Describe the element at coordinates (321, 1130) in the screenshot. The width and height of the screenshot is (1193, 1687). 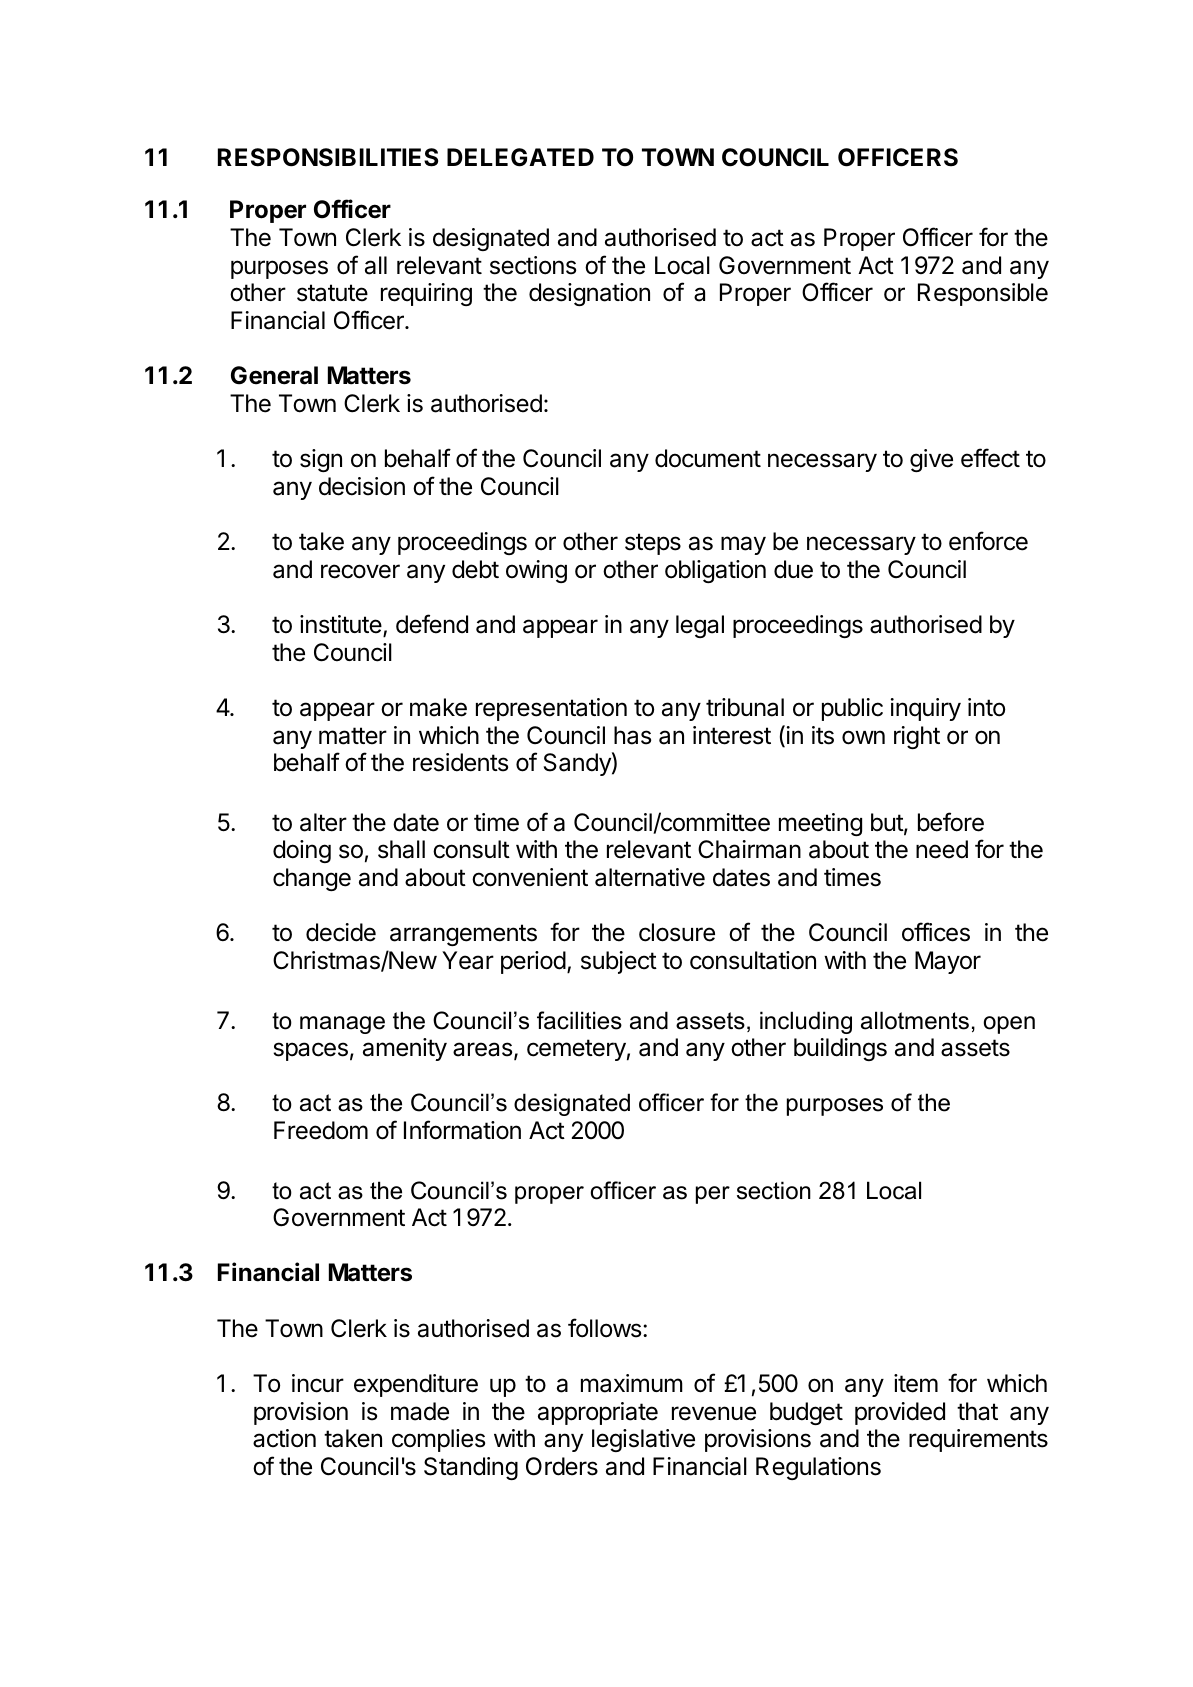
I see `Freedom` at that location.
